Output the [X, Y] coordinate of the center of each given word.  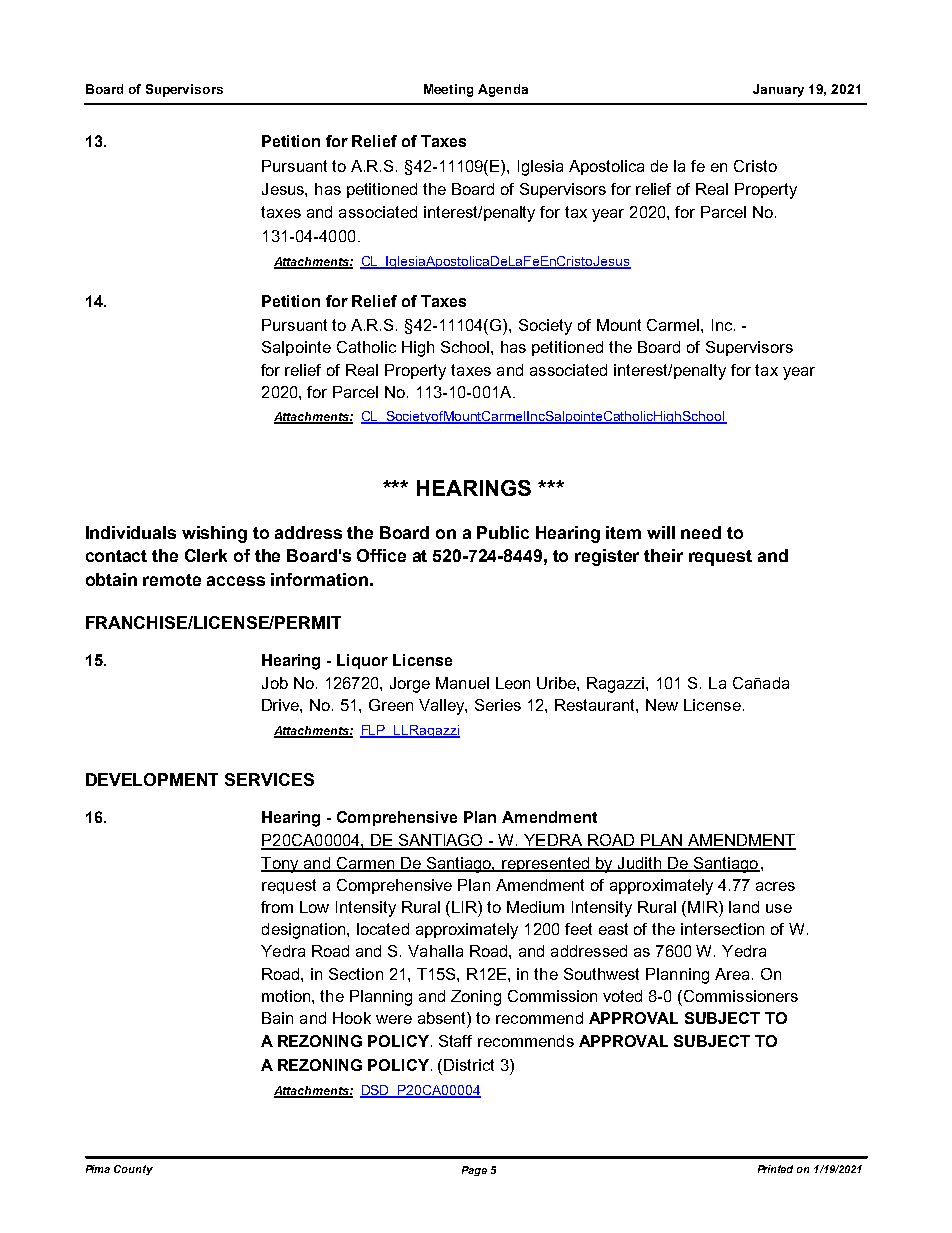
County [133, 1170]
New [662, 705]
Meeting [448, 90]
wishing [214, 534]
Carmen [365, 864]
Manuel [462, 683]
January [778, 90]
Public [503, 532]
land [744, 907]
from [277, 907]
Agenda [503, 90]
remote [172, 580]
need [701, 532]
